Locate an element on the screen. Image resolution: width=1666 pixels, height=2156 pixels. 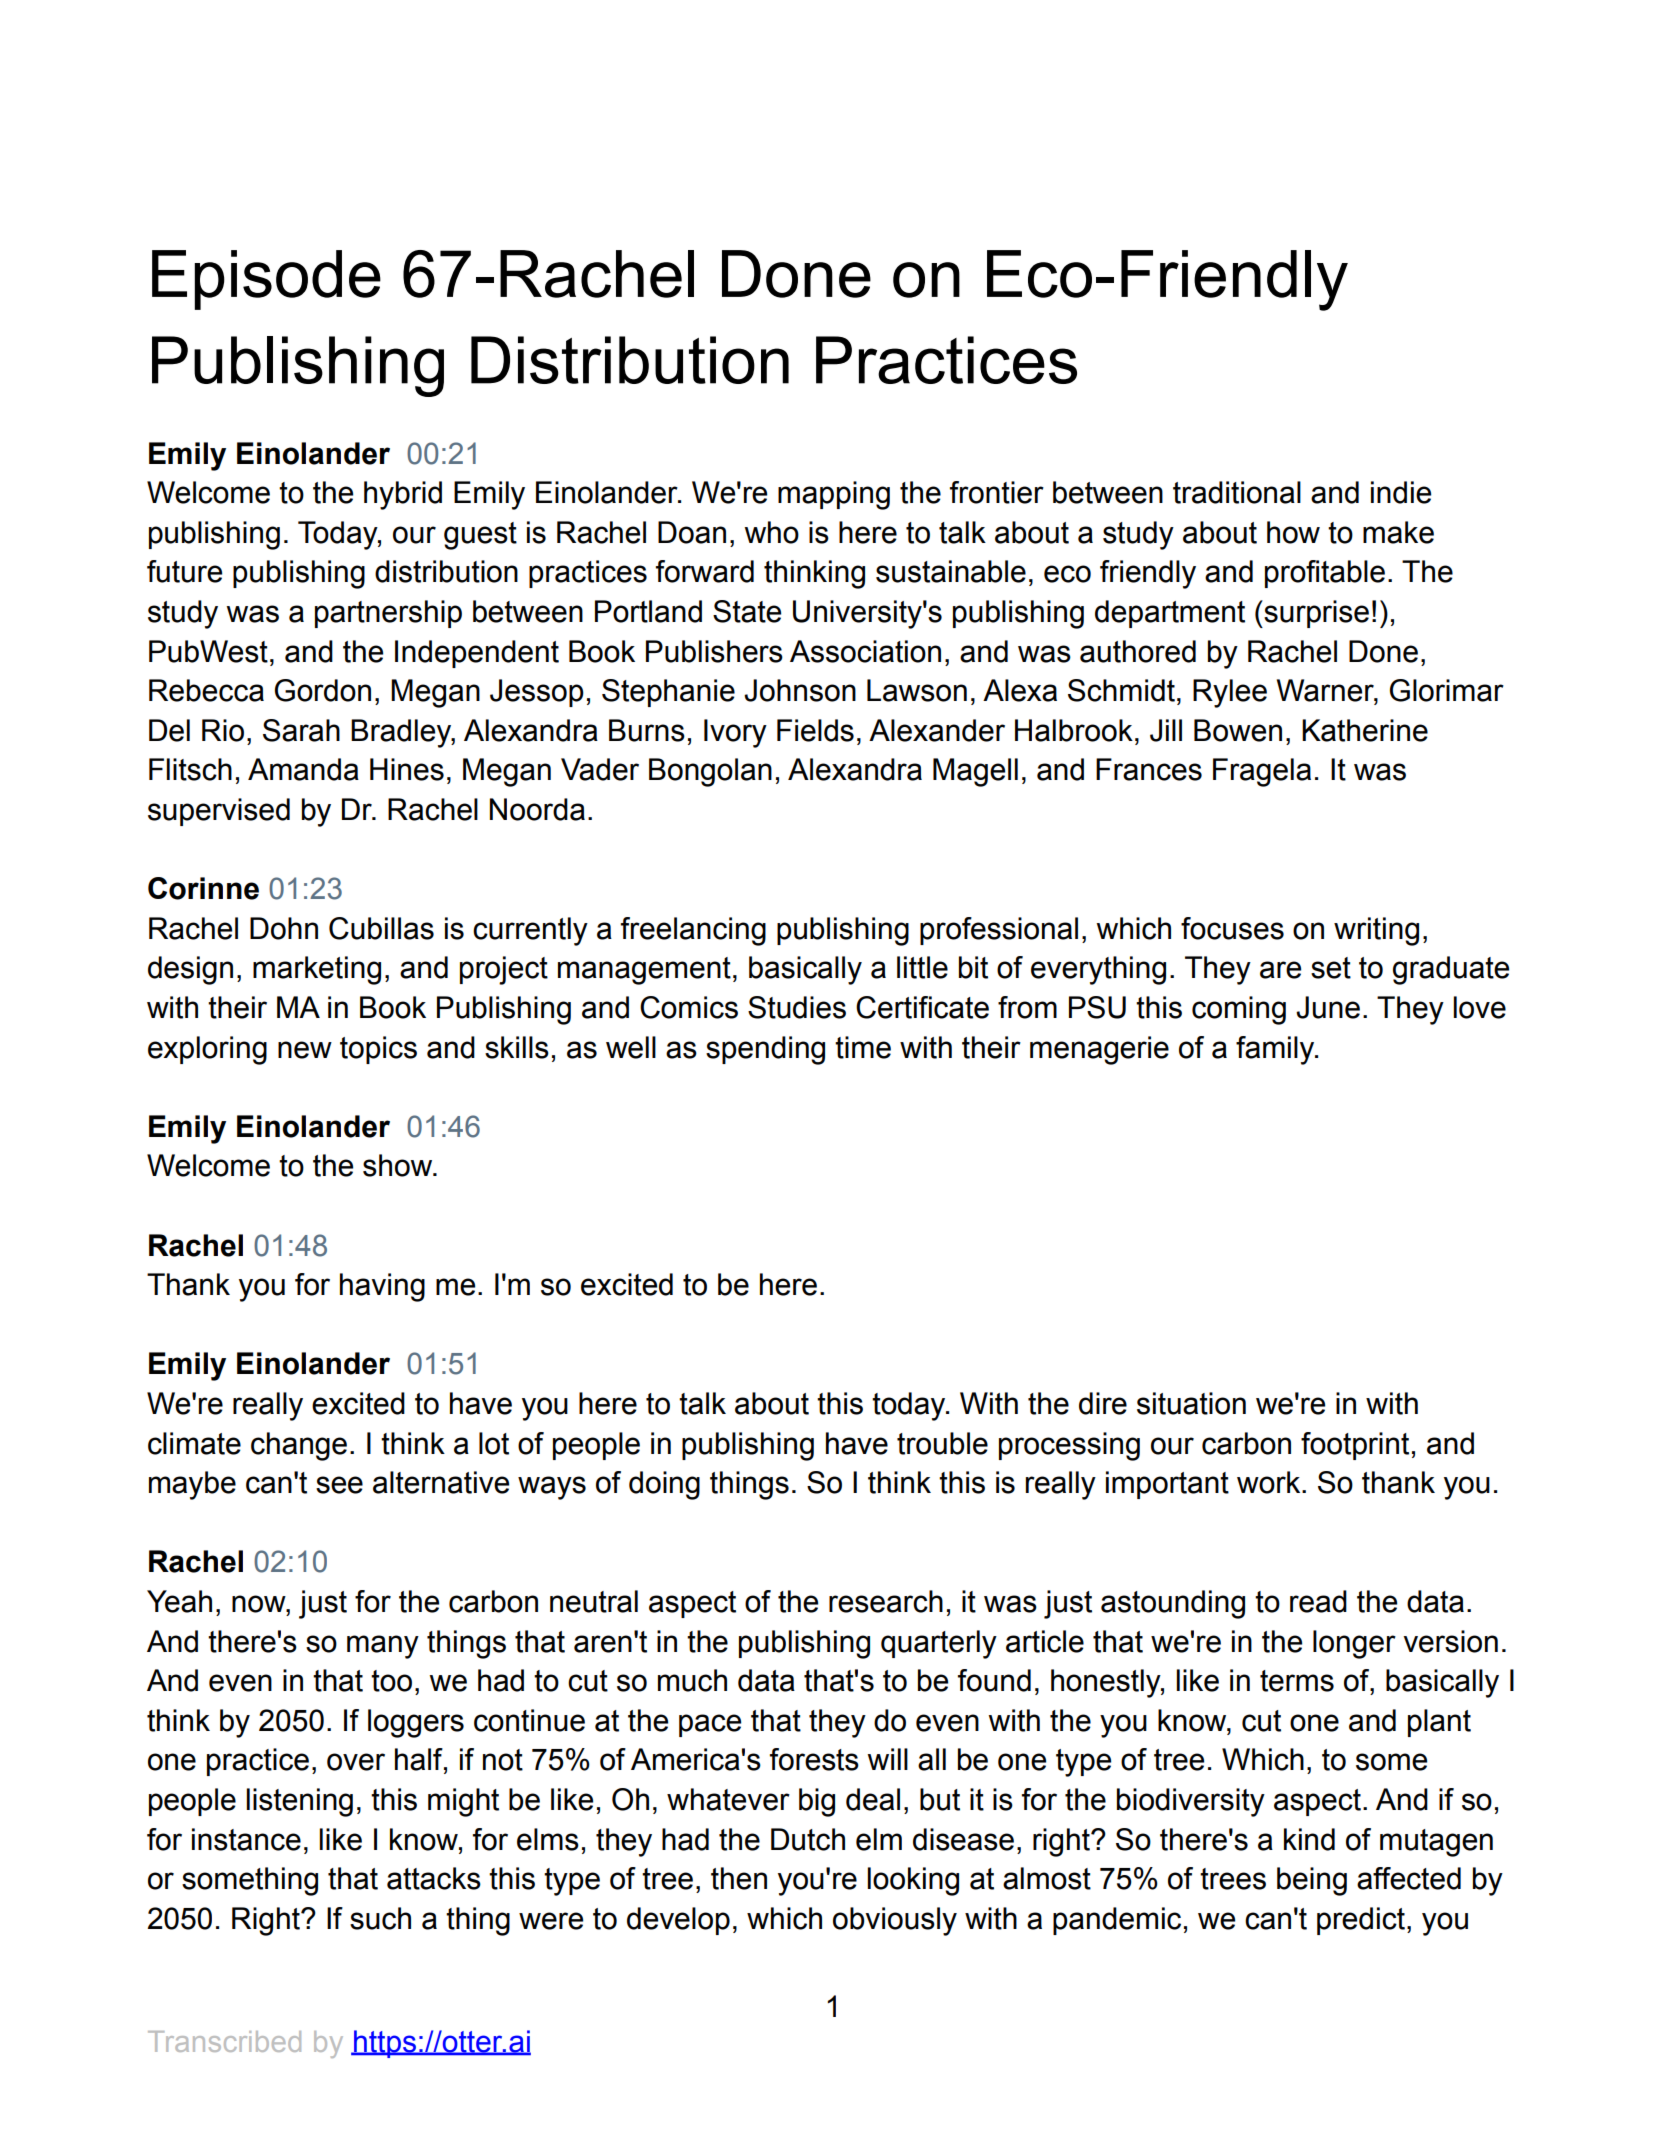
Fields is located at coordinates (815, 730).
